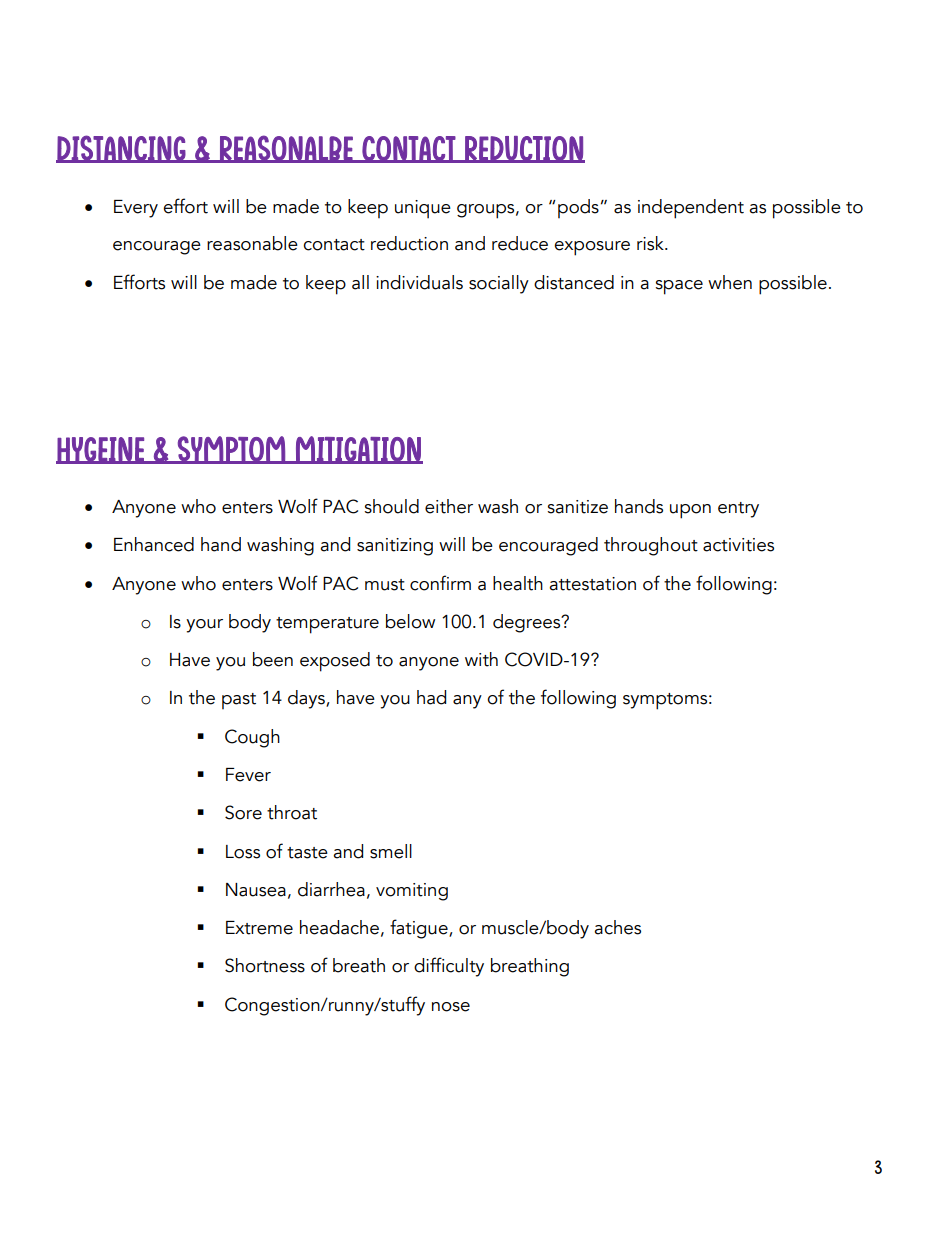  What do you see at coordinates (423, 209) in the screenshot?
I see `unique` at bounding box center [423, 209].
